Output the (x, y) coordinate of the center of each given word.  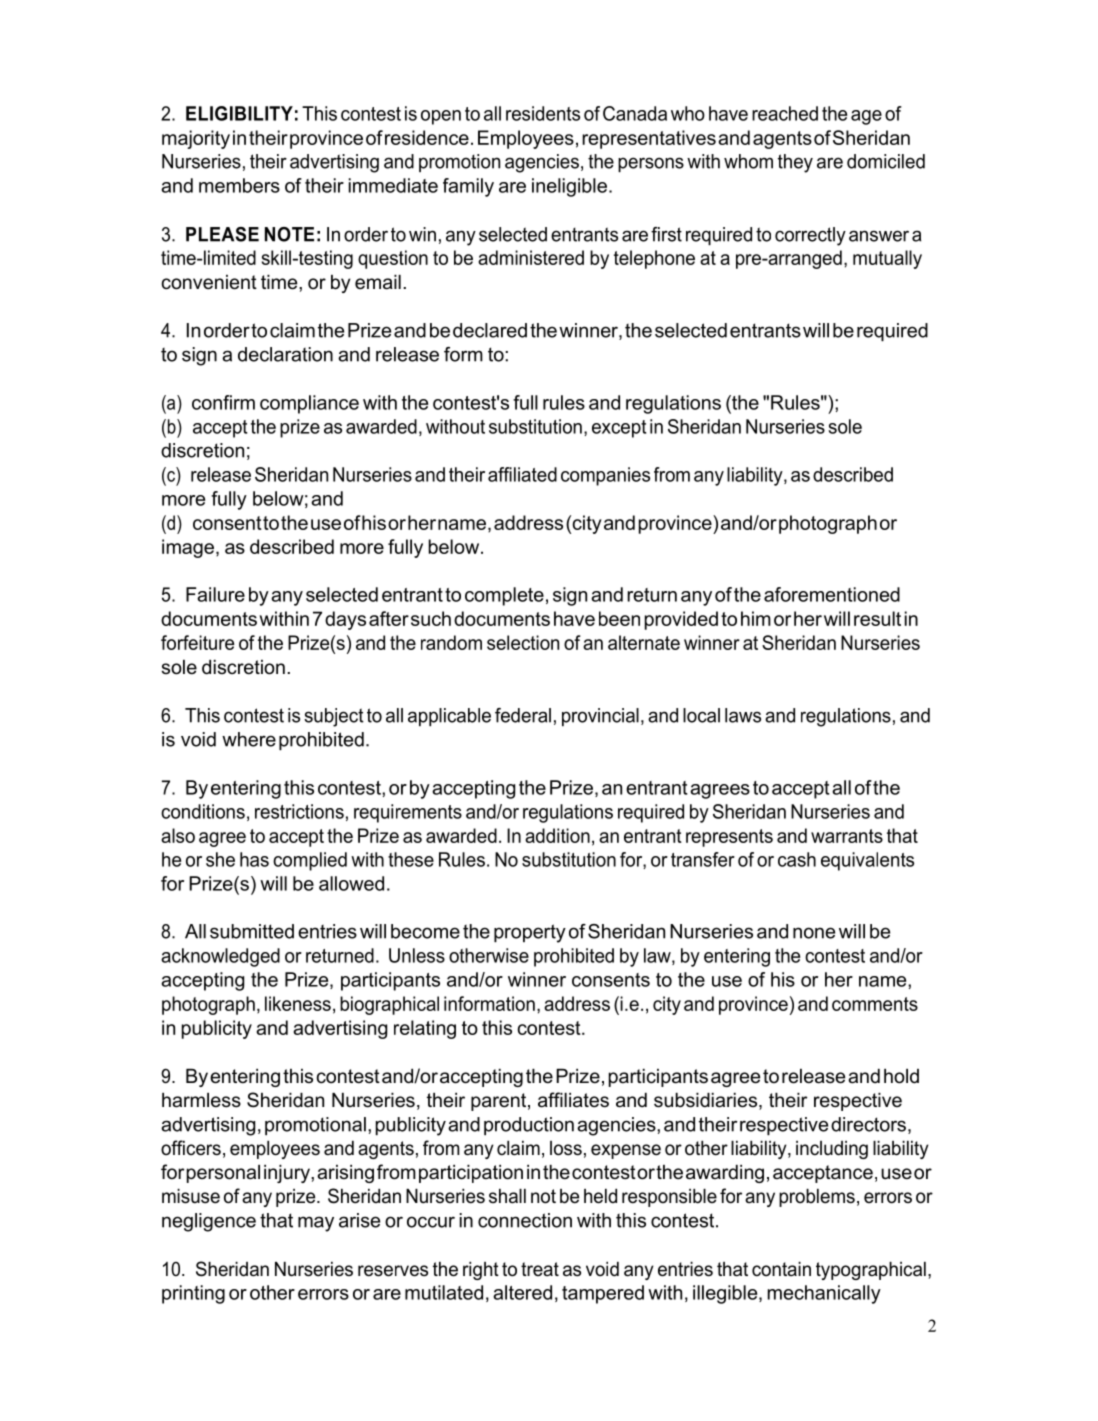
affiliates (573, 1100)
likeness (298, 1003)
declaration (285, 354)
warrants (847, 836)
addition (557, 835)
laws (743, 715)
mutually (887, 259)
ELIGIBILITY (239, 113)
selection (523, 642)
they (795, 163)
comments (875, 1004)
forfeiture (197, 642)
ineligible (569, 187)
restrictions (299, 811)
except (619, 429)
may (316, 1224)
